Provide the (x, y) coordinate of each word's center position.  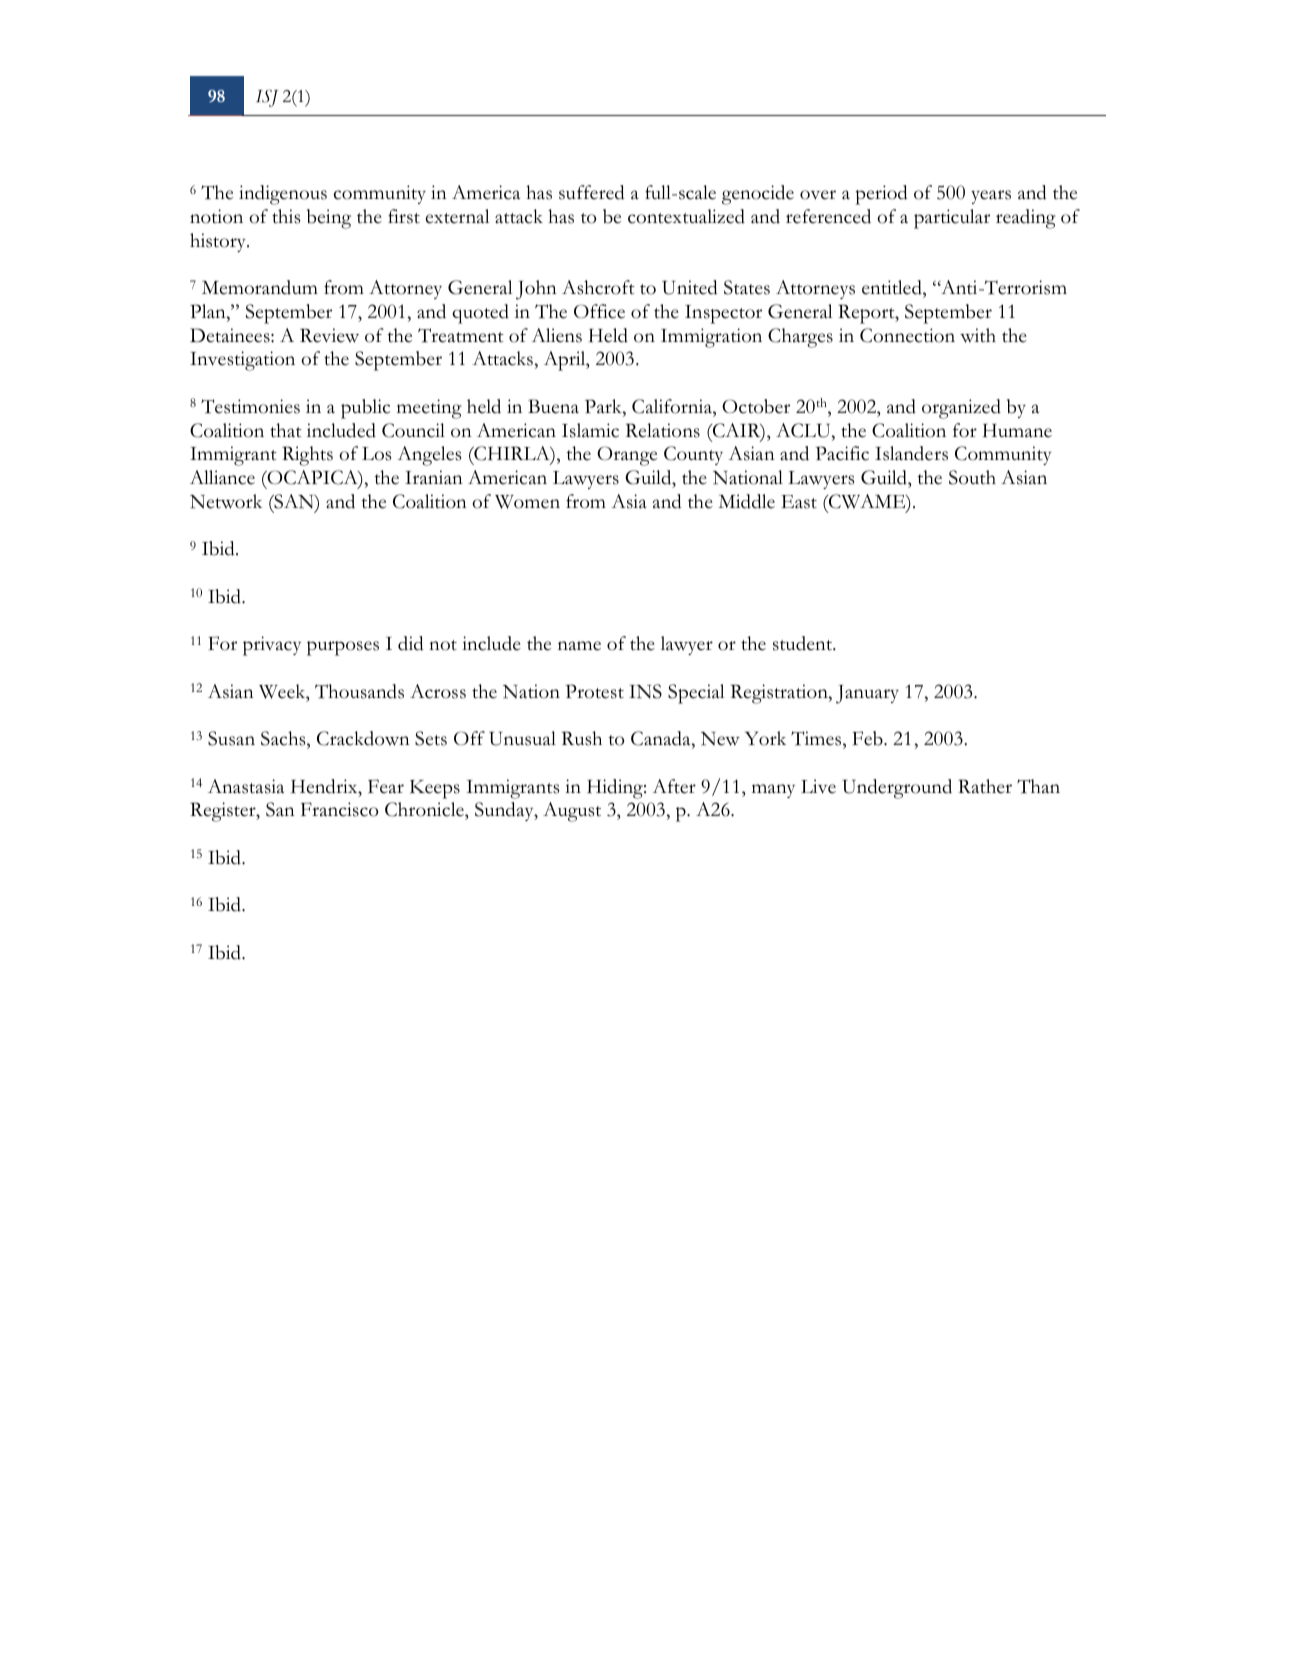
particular (952, 219)
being (329, 219)
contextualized (686, 216)
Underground (897, 789)
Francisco (339, 809)
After (674, 786)
